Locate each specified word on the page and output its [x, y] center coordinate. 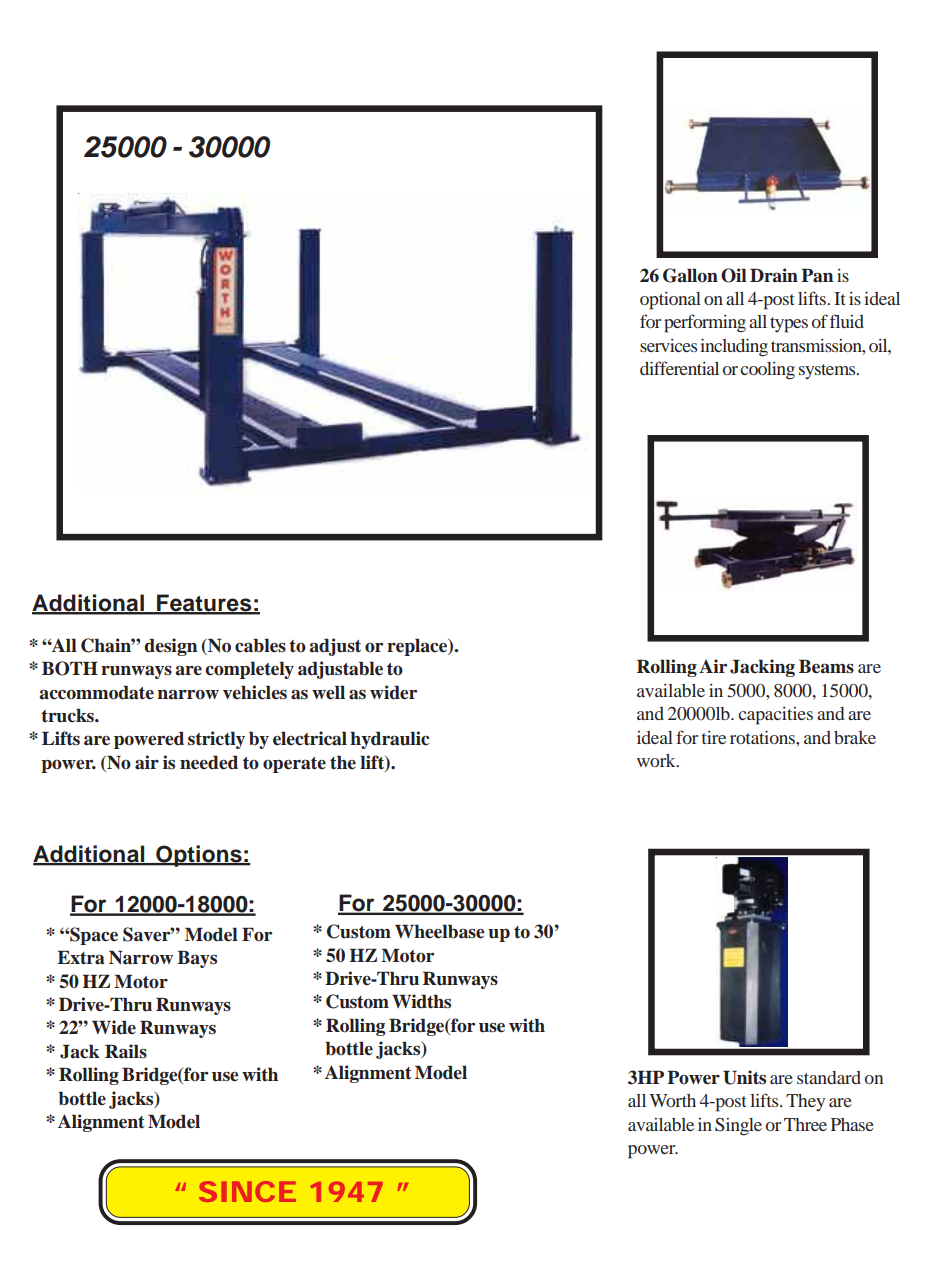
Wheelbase [440, 931]
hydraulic [389, 740]
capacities [775, 716]
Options [199, 856]
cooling [767, 371]
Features [204, 604]
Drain [774, 275]
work [657, 760]
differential [679, 368]
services [668, 345]
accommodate [96, 692]
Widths [421, 1001]
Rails [126, 1051]
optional [670, 301]
